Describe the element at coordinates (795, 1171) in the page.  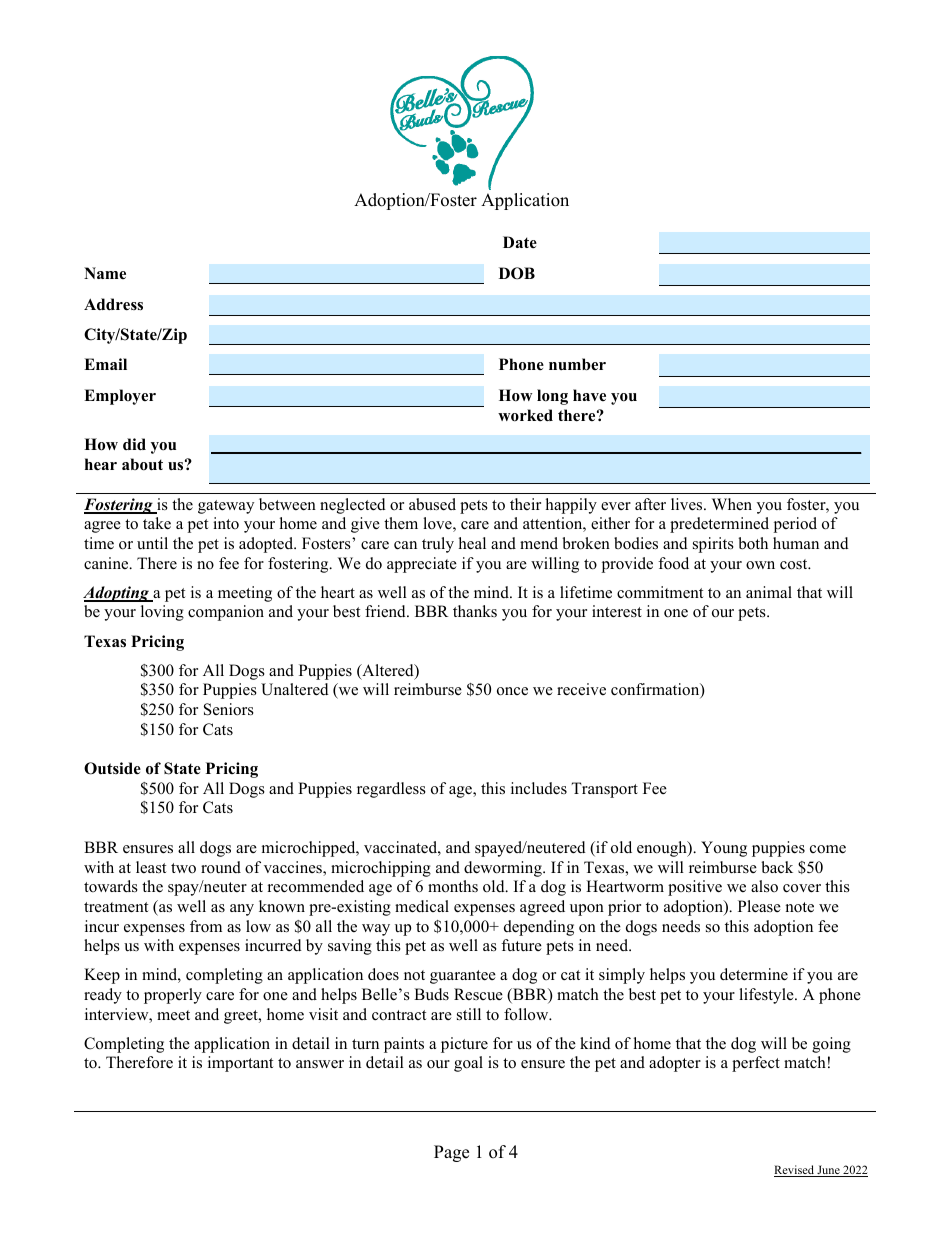
I see `Revised` at that location.
